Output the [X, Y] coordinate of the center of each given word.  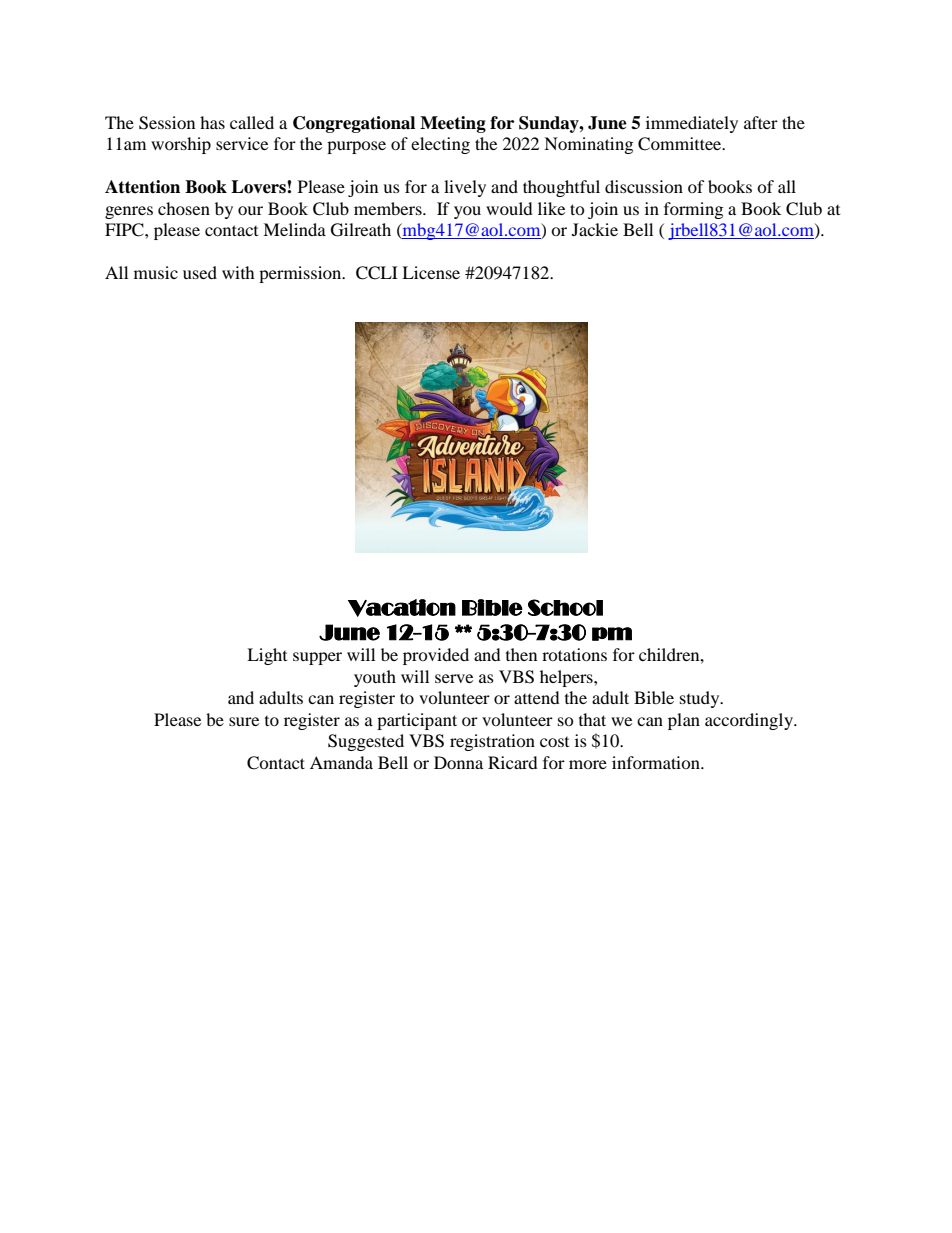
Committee [681, 144]
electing [440, 145]
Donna [458, 762]
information [657, 762]
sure [244, 721]
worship [181, 145]
